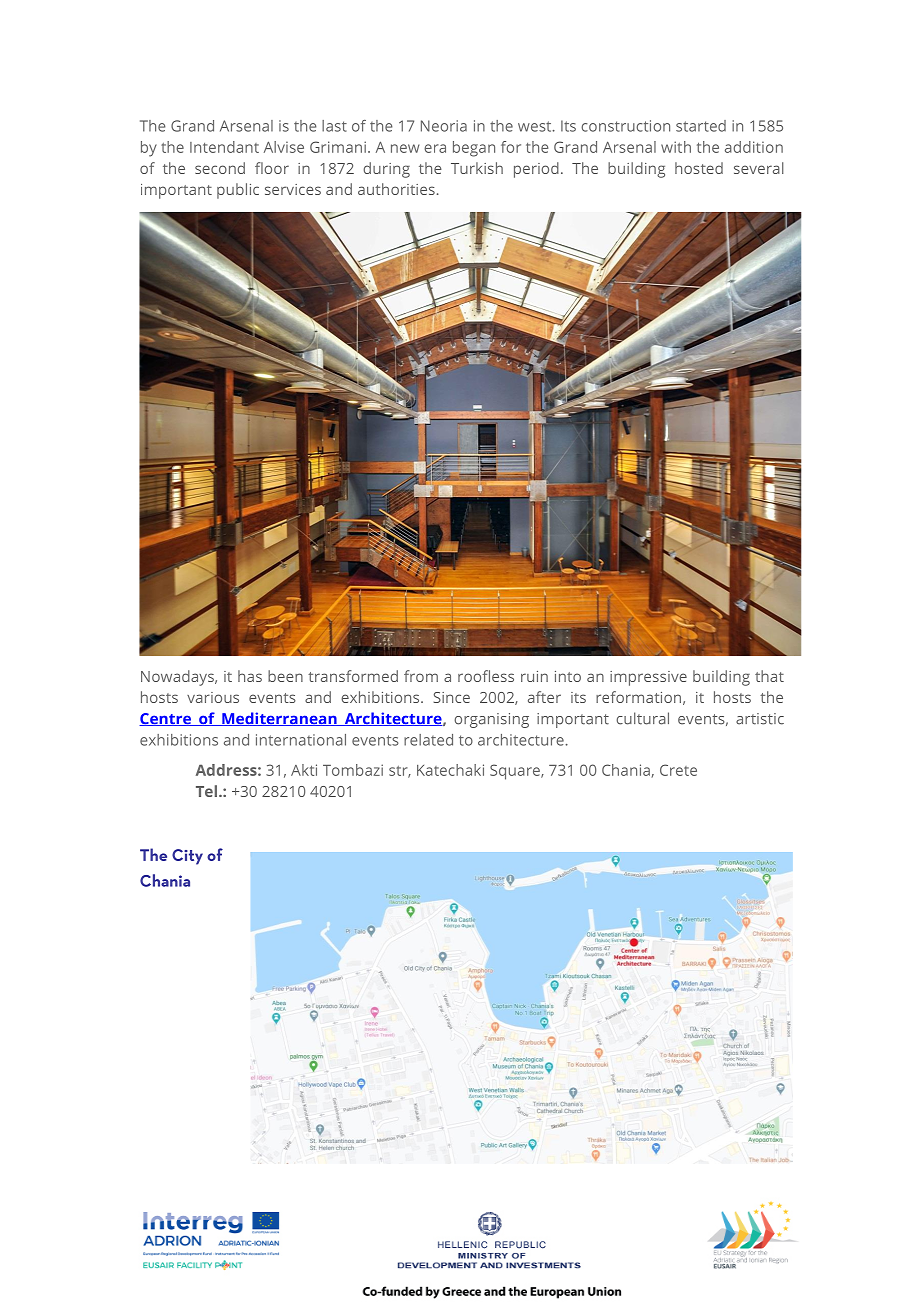  What do you see at coordinates (474, 149) in the screenshot?
I see `began` at bounding box center [474, 149].
